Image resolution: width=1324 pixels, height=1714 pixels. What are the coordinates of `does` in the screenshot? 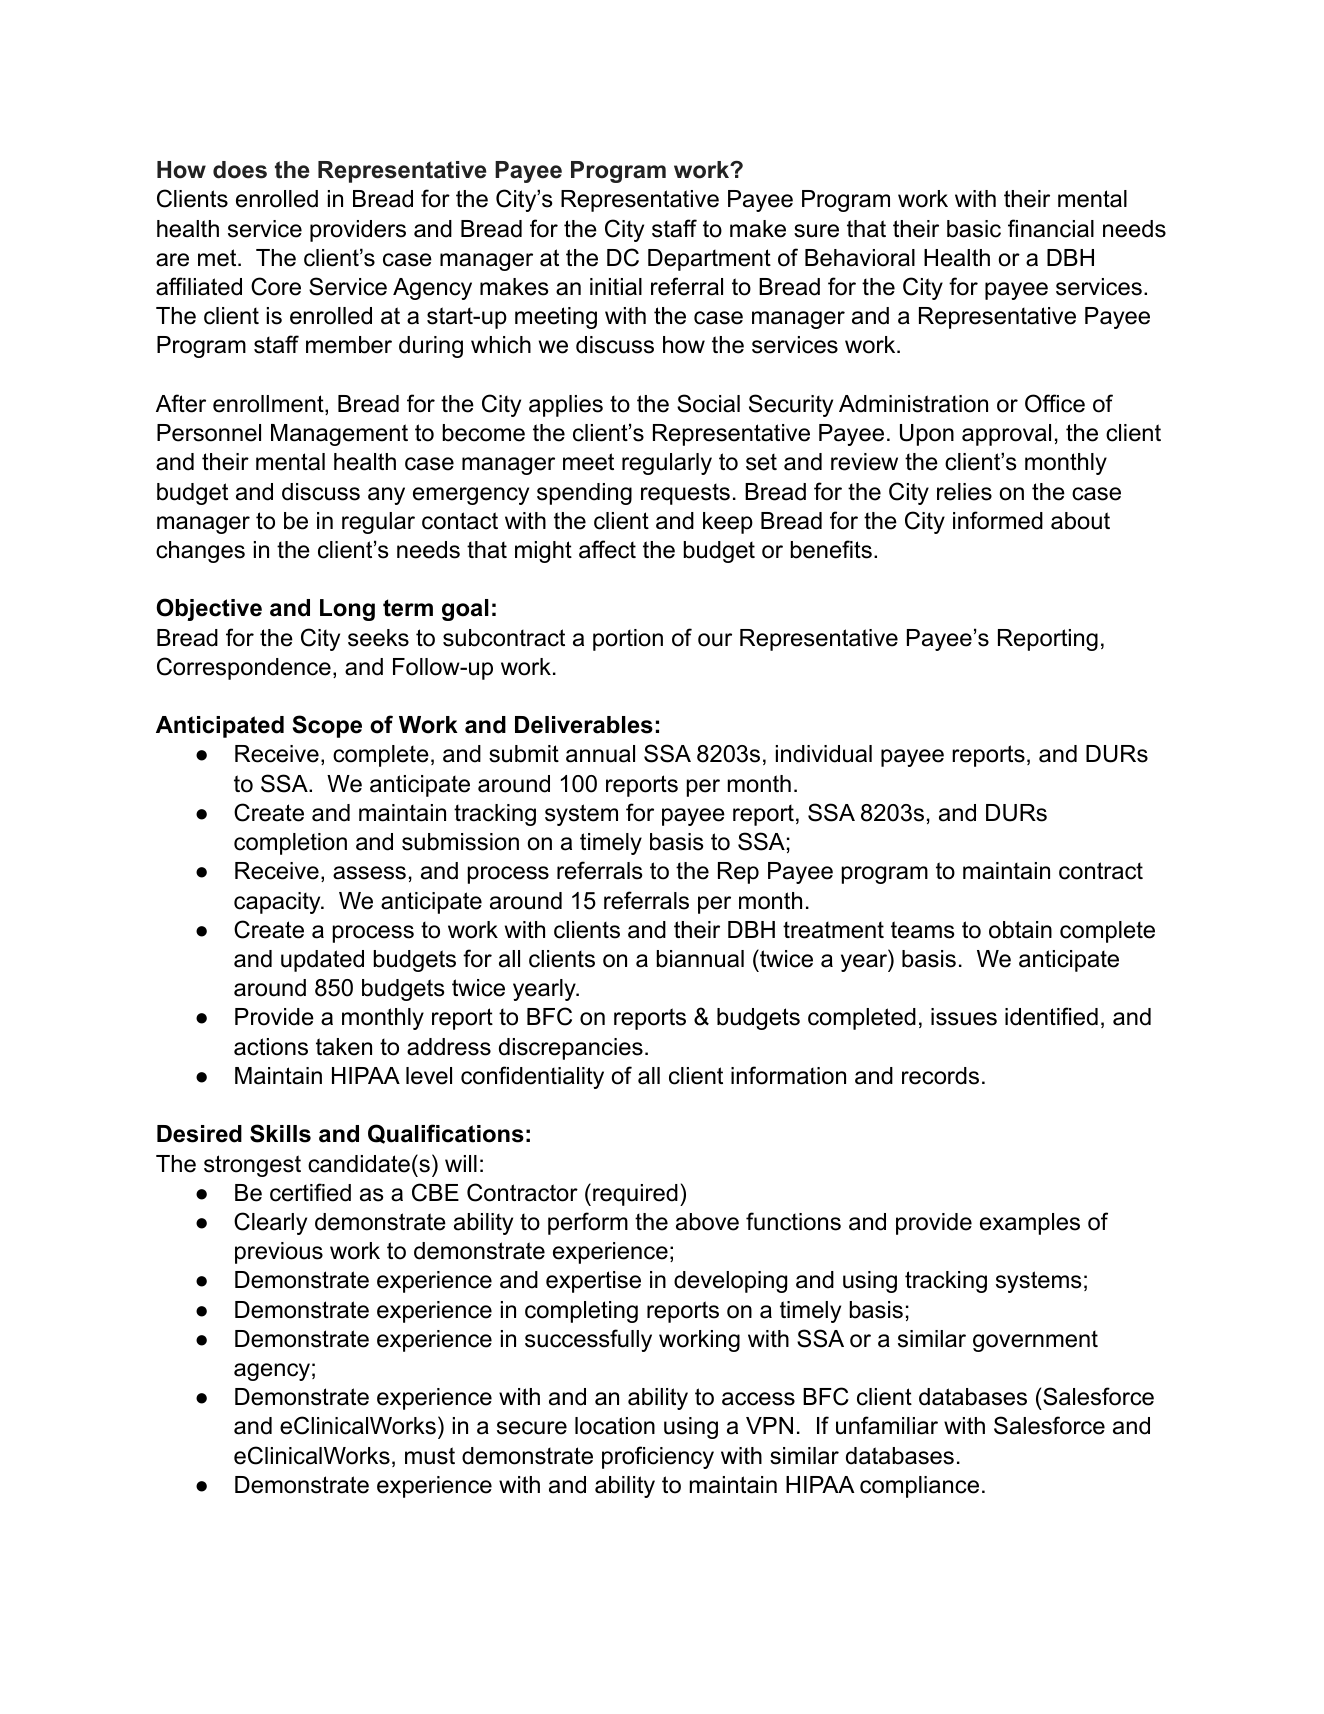 It's located at (240, 170).
